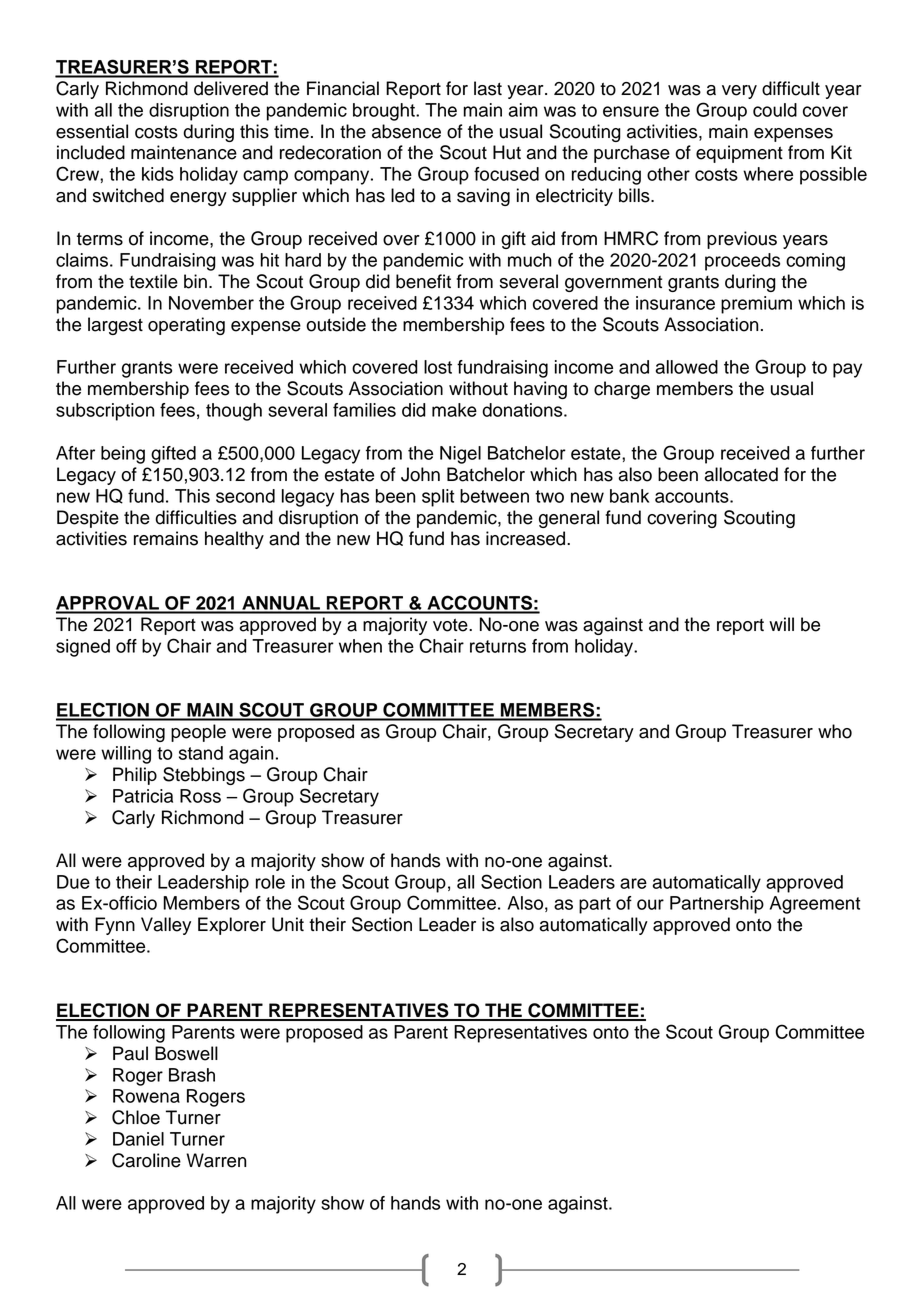  What do you see at coordinates (438, 367) in the page?
I see `lost` at bounding box center [438, 367].
